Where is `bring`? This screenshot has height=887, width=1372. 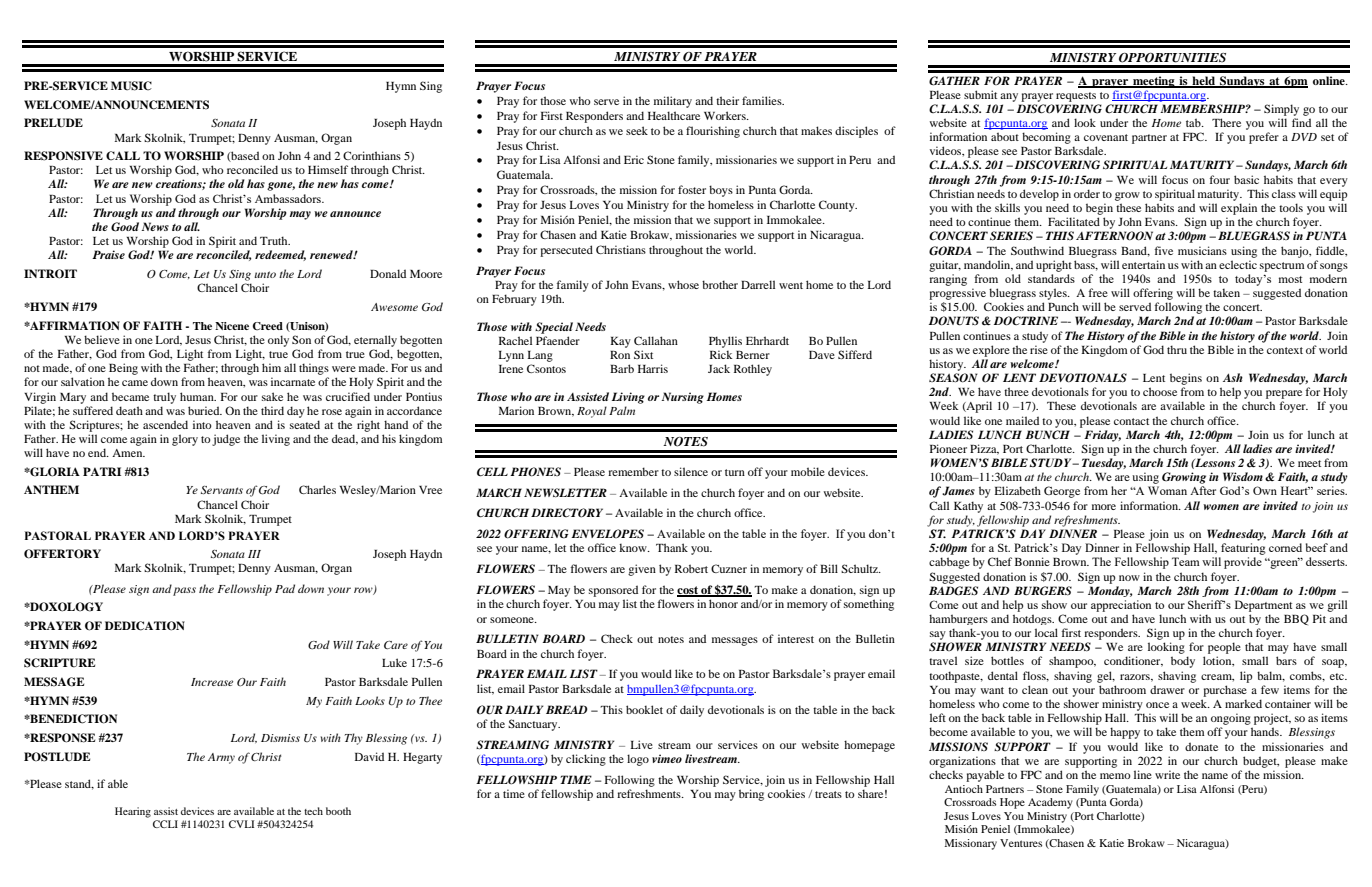 bring is located at coordinates (751, 795).
